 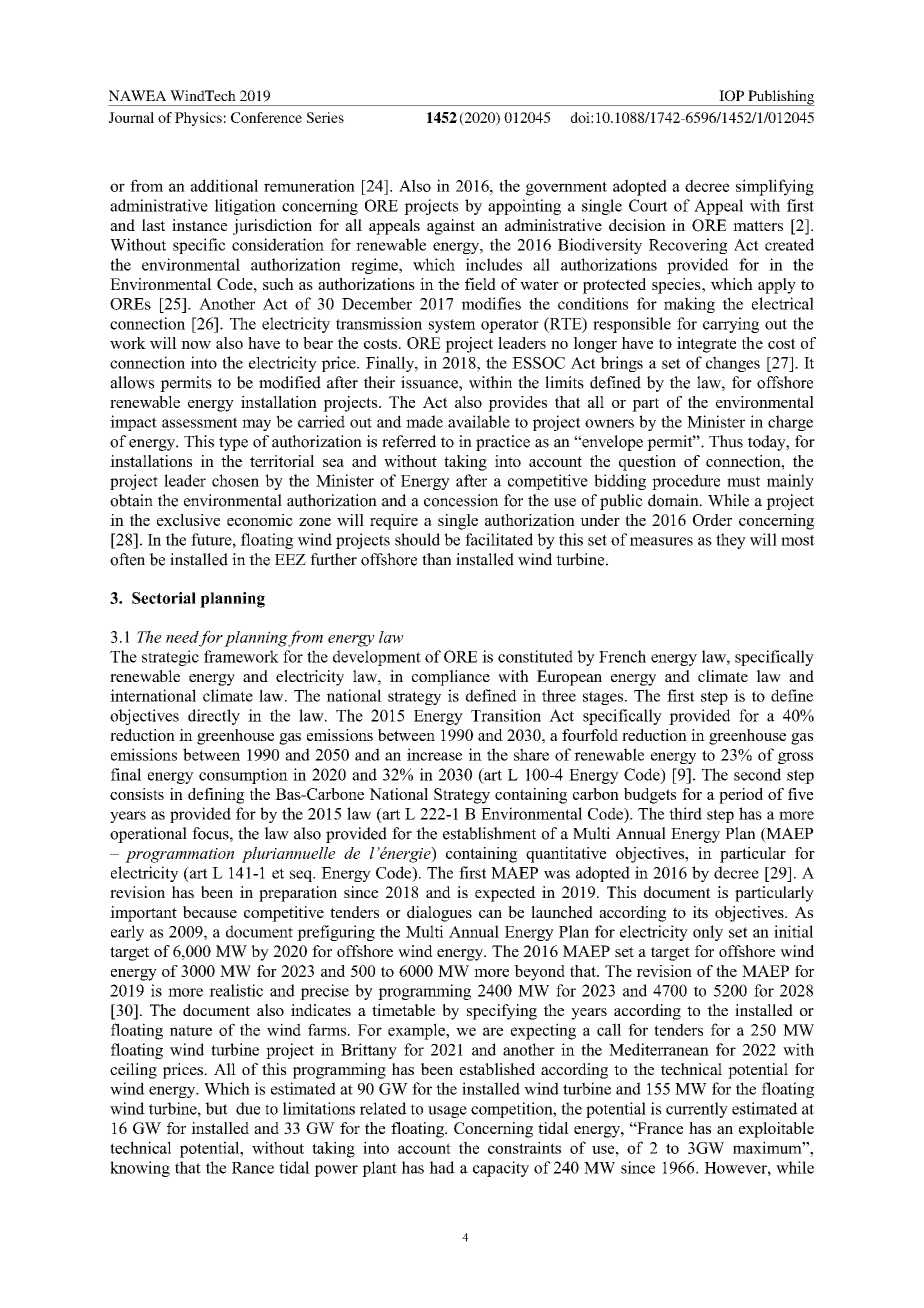 I want to click on Physics, so click(x=198, y=119).
